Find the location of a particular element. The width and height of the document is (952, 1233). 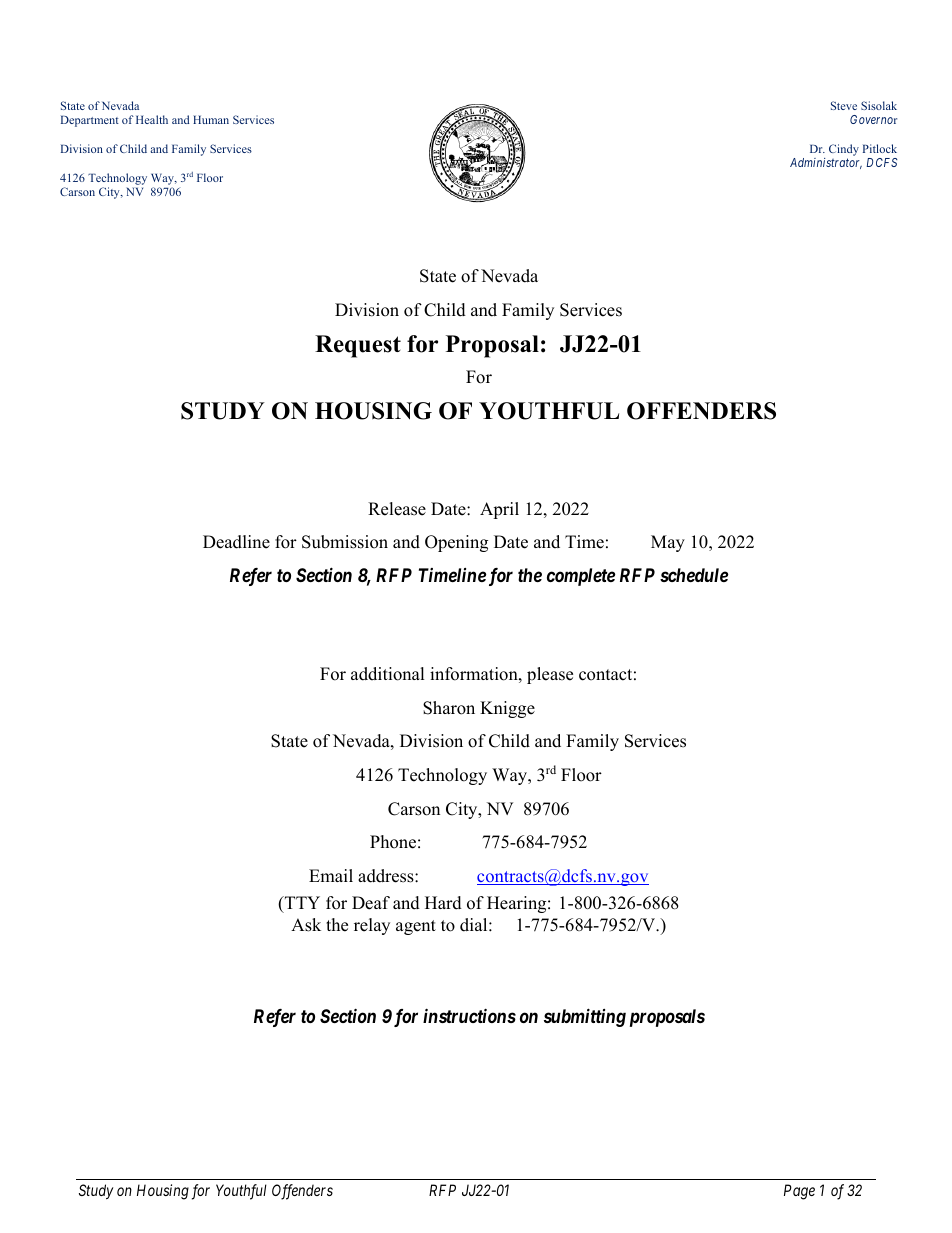

Human is located at coordinates (211, 119).
